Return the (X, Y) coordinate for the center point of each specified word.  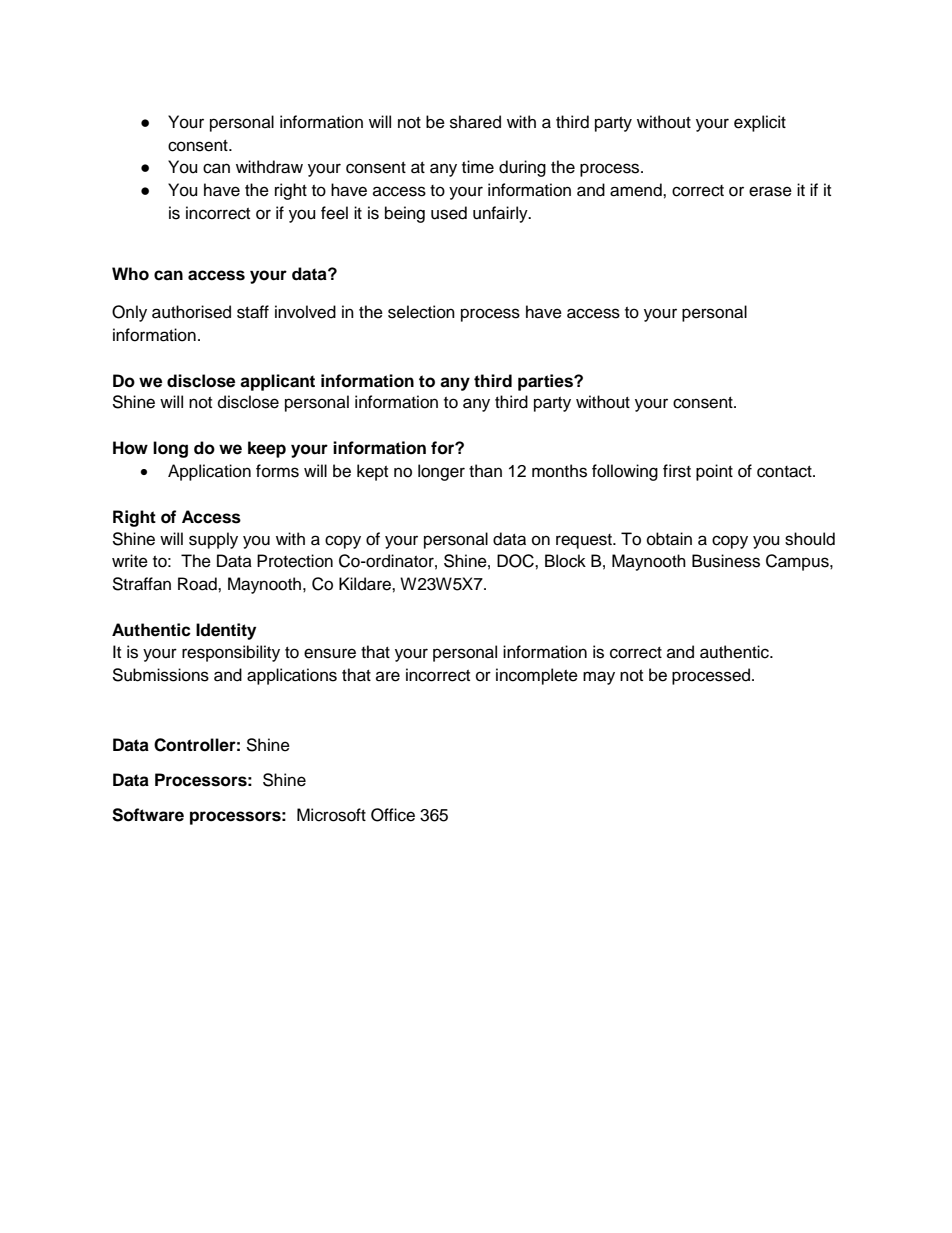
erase (770, 191)
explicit (760, 123)
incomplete (537, 676)
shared (475, 122)
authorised (191, 312)
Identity (226, 631)
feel (334, 213)
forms (277, 471)
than (485, 471)
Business (726, 561)
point (714, 472)
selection (421, 312)
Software (148, 815)
